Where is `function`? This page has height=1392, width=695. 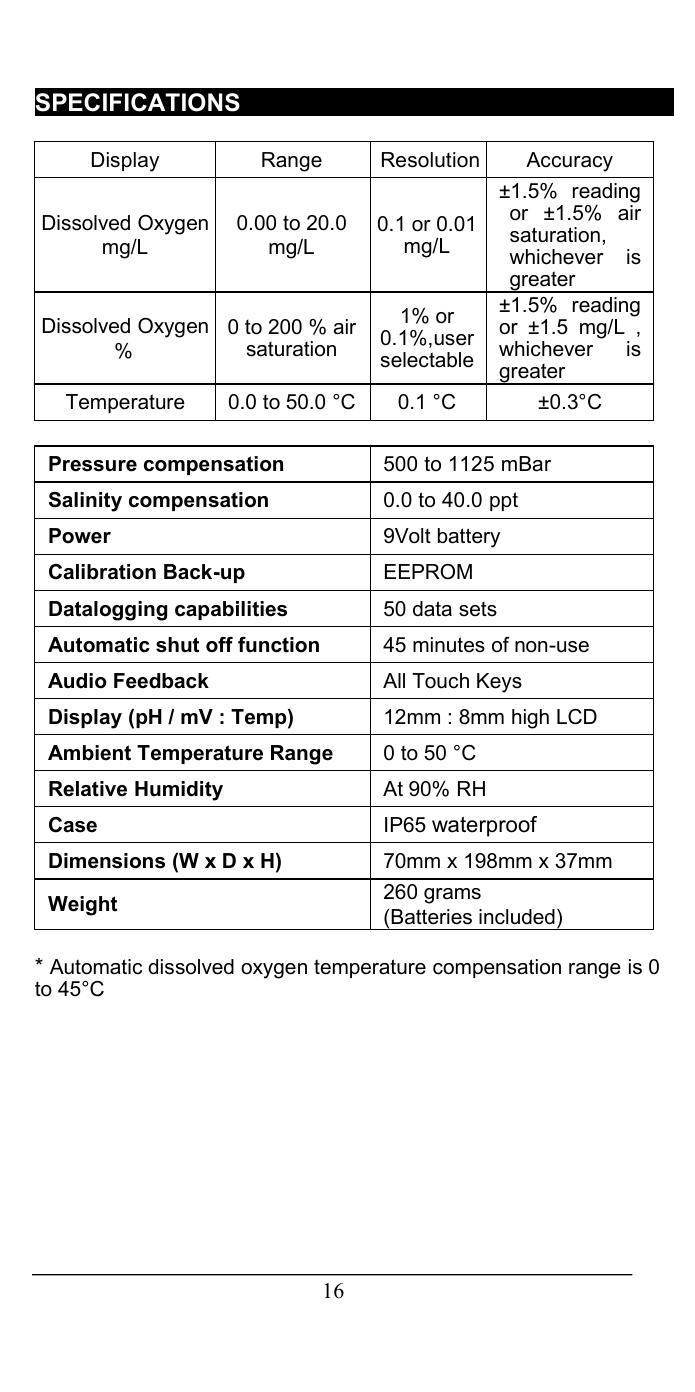 function is located at coordinates (278, 645).
